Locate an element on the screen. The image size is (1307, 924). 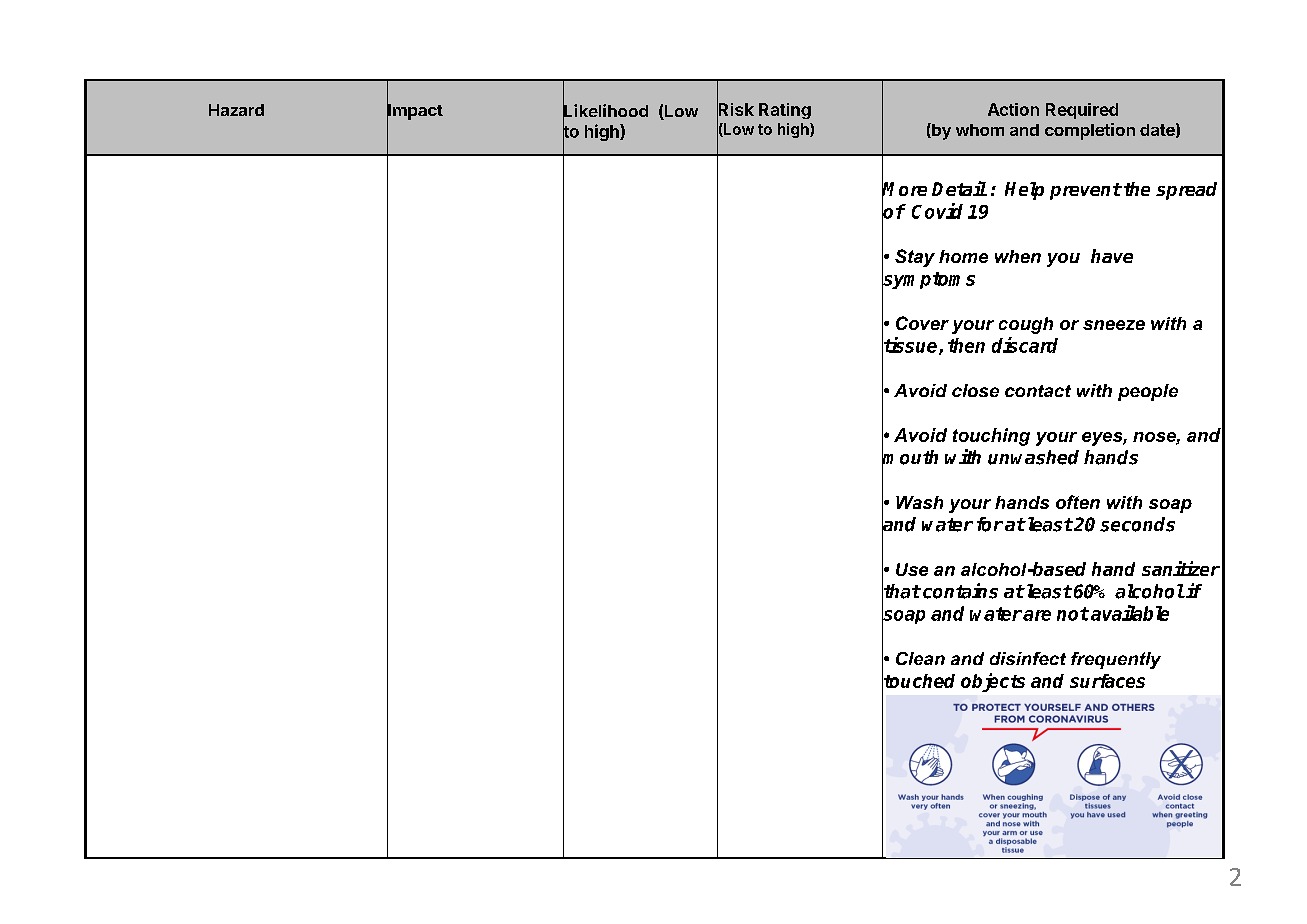
have is located at coordinates (1112, 256).
